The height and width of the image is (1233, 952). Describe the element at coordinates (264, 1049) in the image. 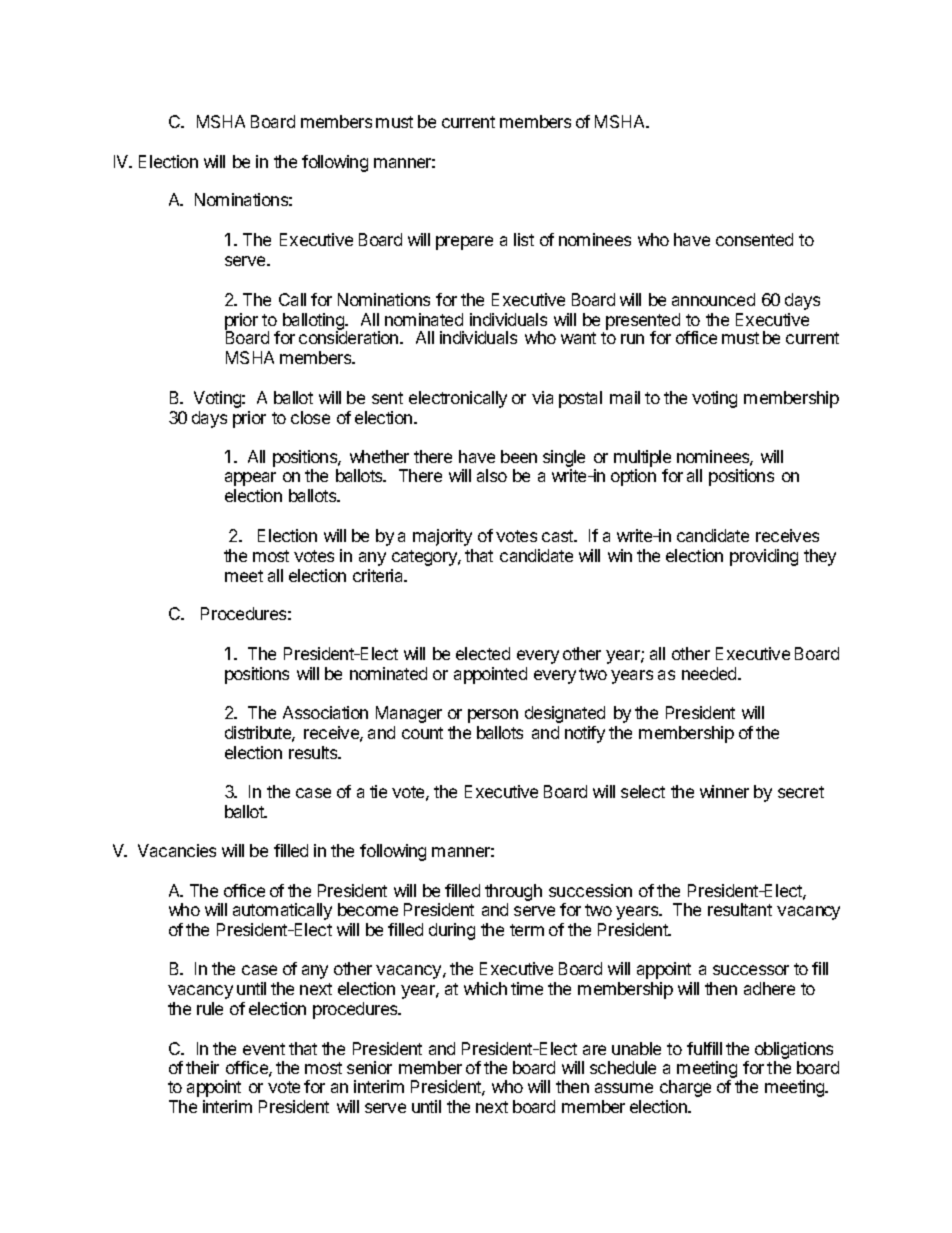

I see `event` at that location.
